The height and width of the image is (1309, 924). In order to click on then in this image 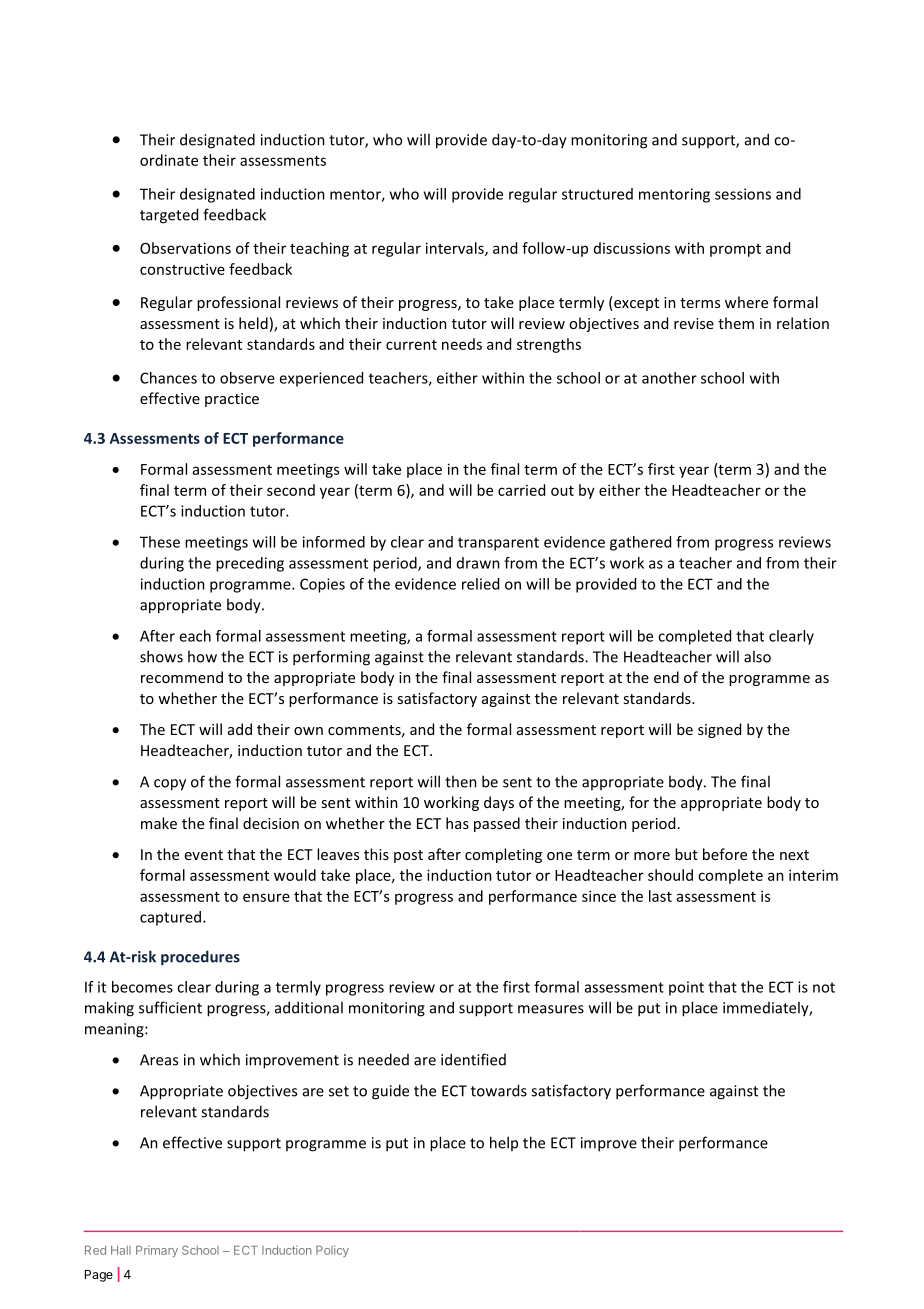, I will do `click(461, 781)`.
